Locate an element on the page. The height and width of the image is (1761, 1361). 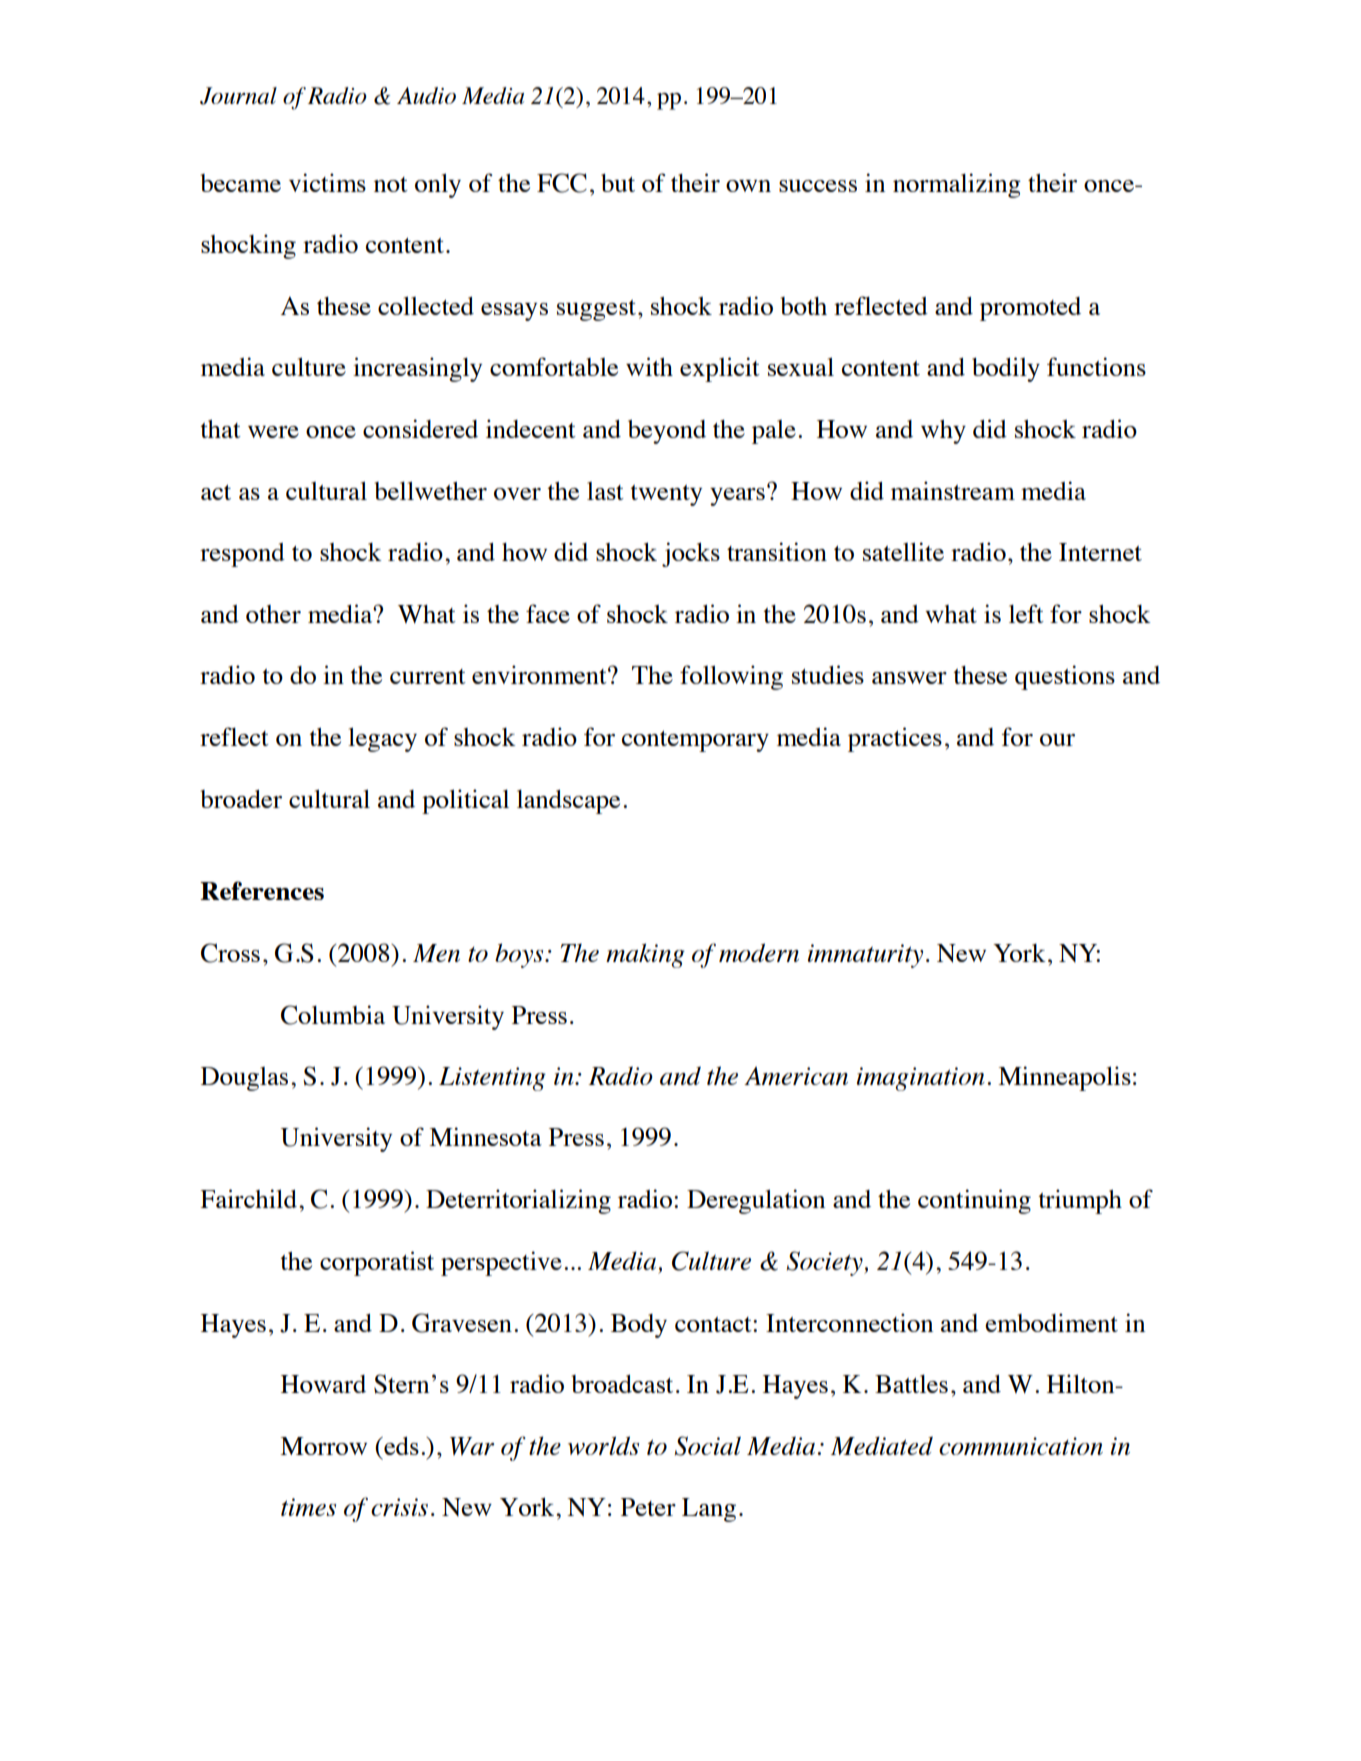
times is located at coordinates (308, 1507).
